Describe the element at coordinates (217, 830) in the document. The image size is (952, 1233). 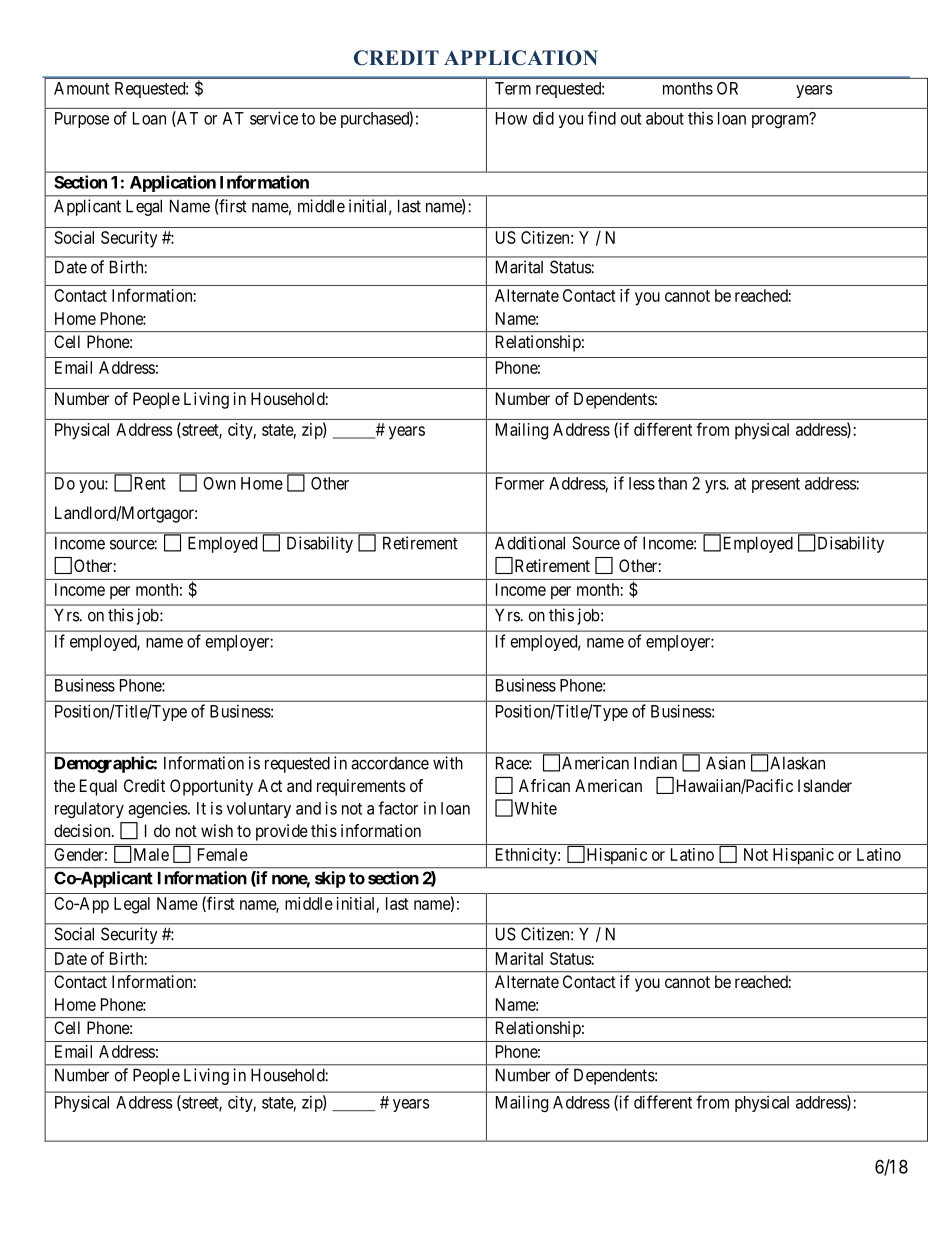
I see `wish` at that location.
